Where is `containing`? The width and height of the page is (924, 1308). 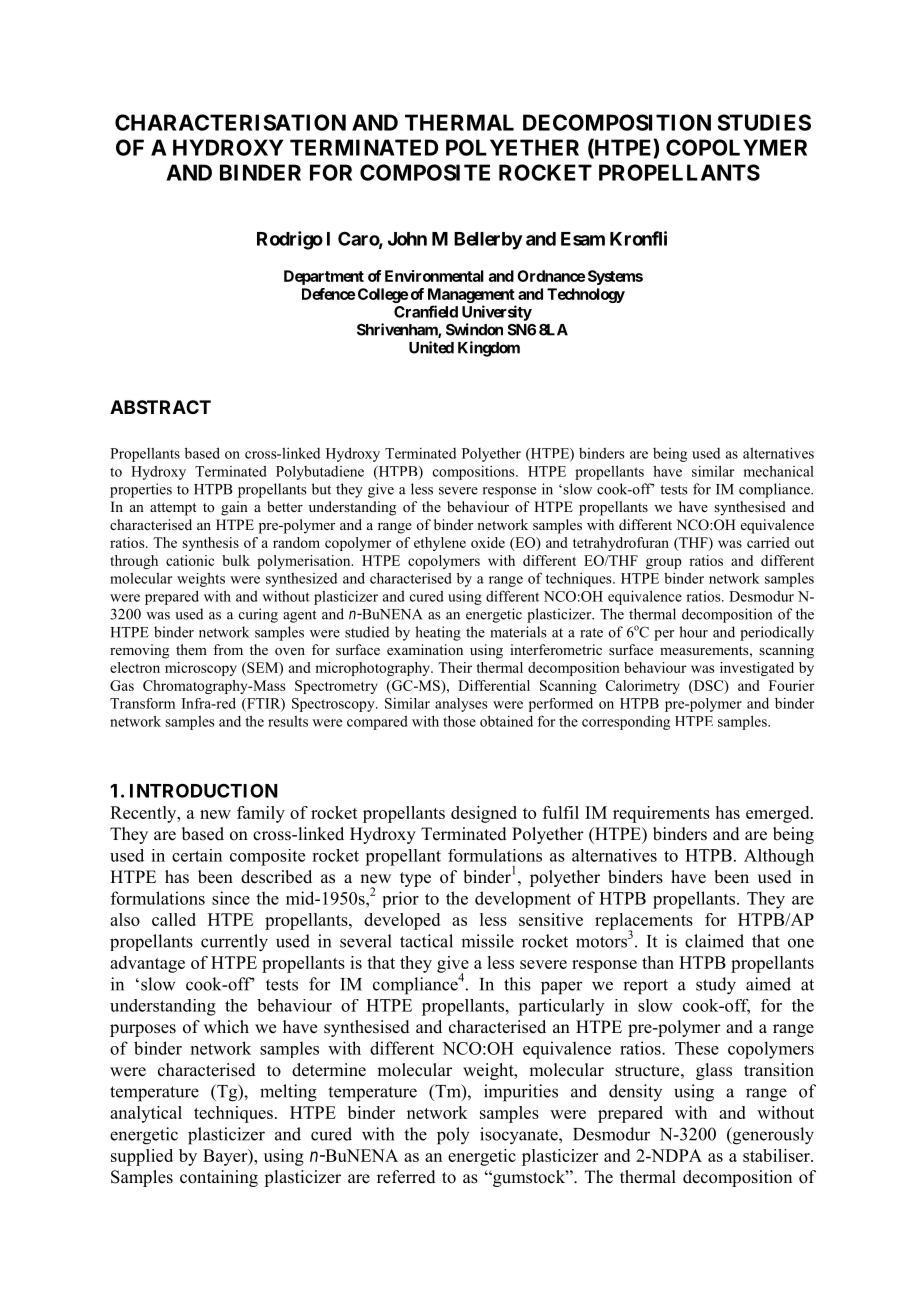 containing is located at coordinates (219, 1178).
